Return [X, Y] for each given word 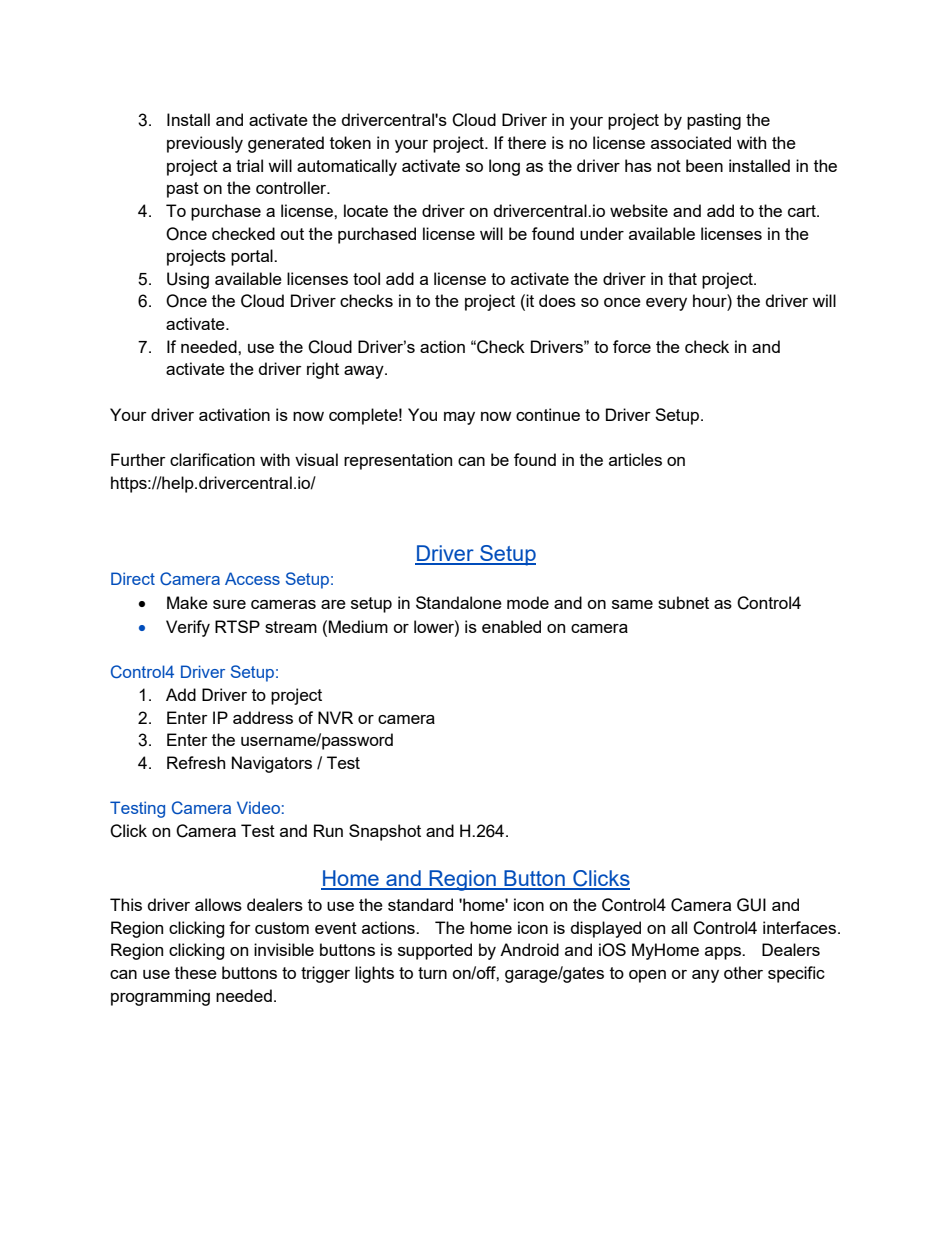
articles [635, 459]
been [704, 165]
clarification [212, 459]
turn [432, 973]
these [196, 972]
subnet [683, 602]
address [263, 717]
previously [205, 144]
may [459, 418]
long [504, 167]
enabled [511, 626]
